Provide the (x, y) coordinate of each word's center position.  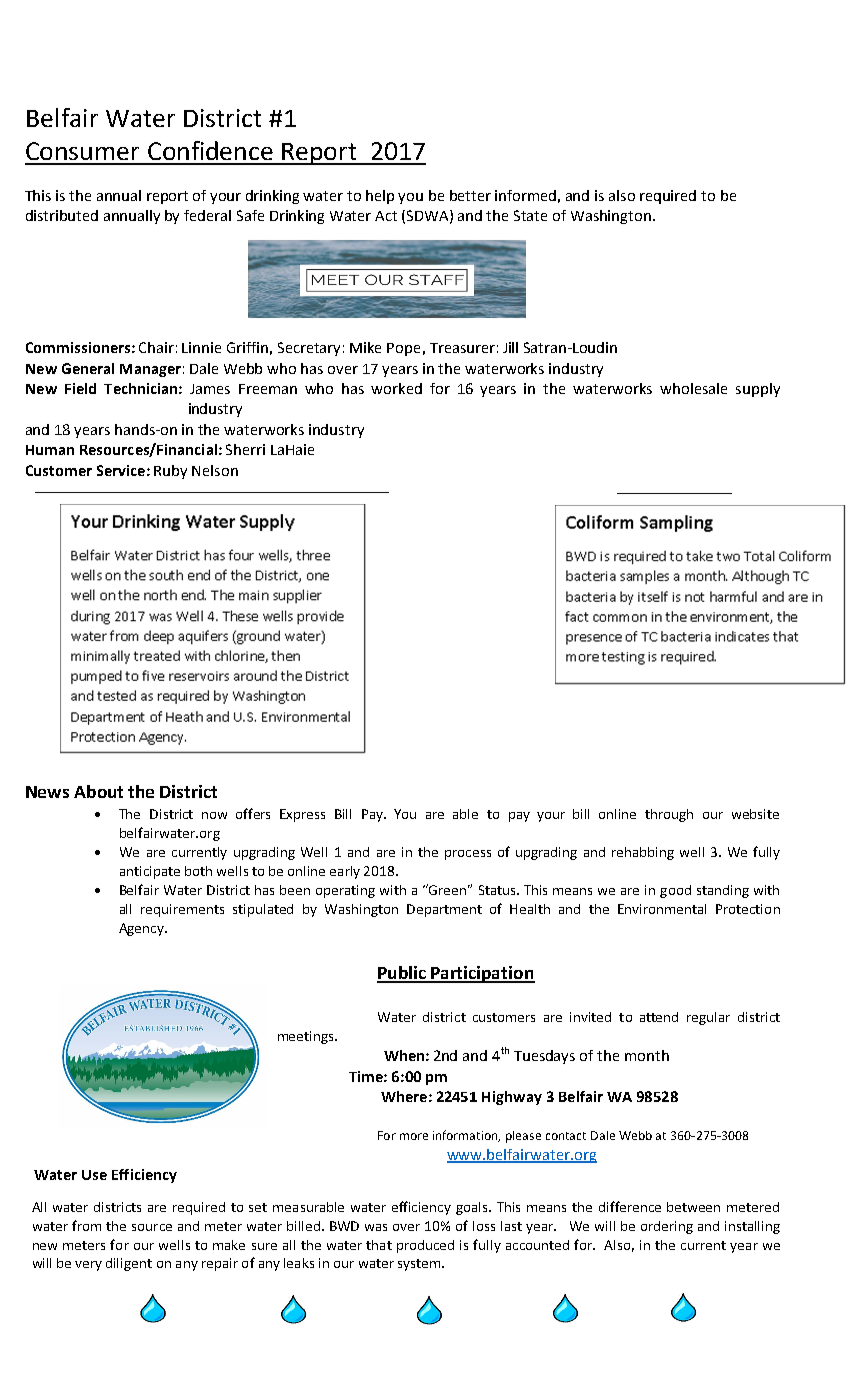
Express (302, 815)
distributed (62, 215)
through (669, 815)
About (98, 791)
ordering (667, 1227)
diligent (129, 1264)
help (380, 197)
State (530, 215)
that (379, 1245)
